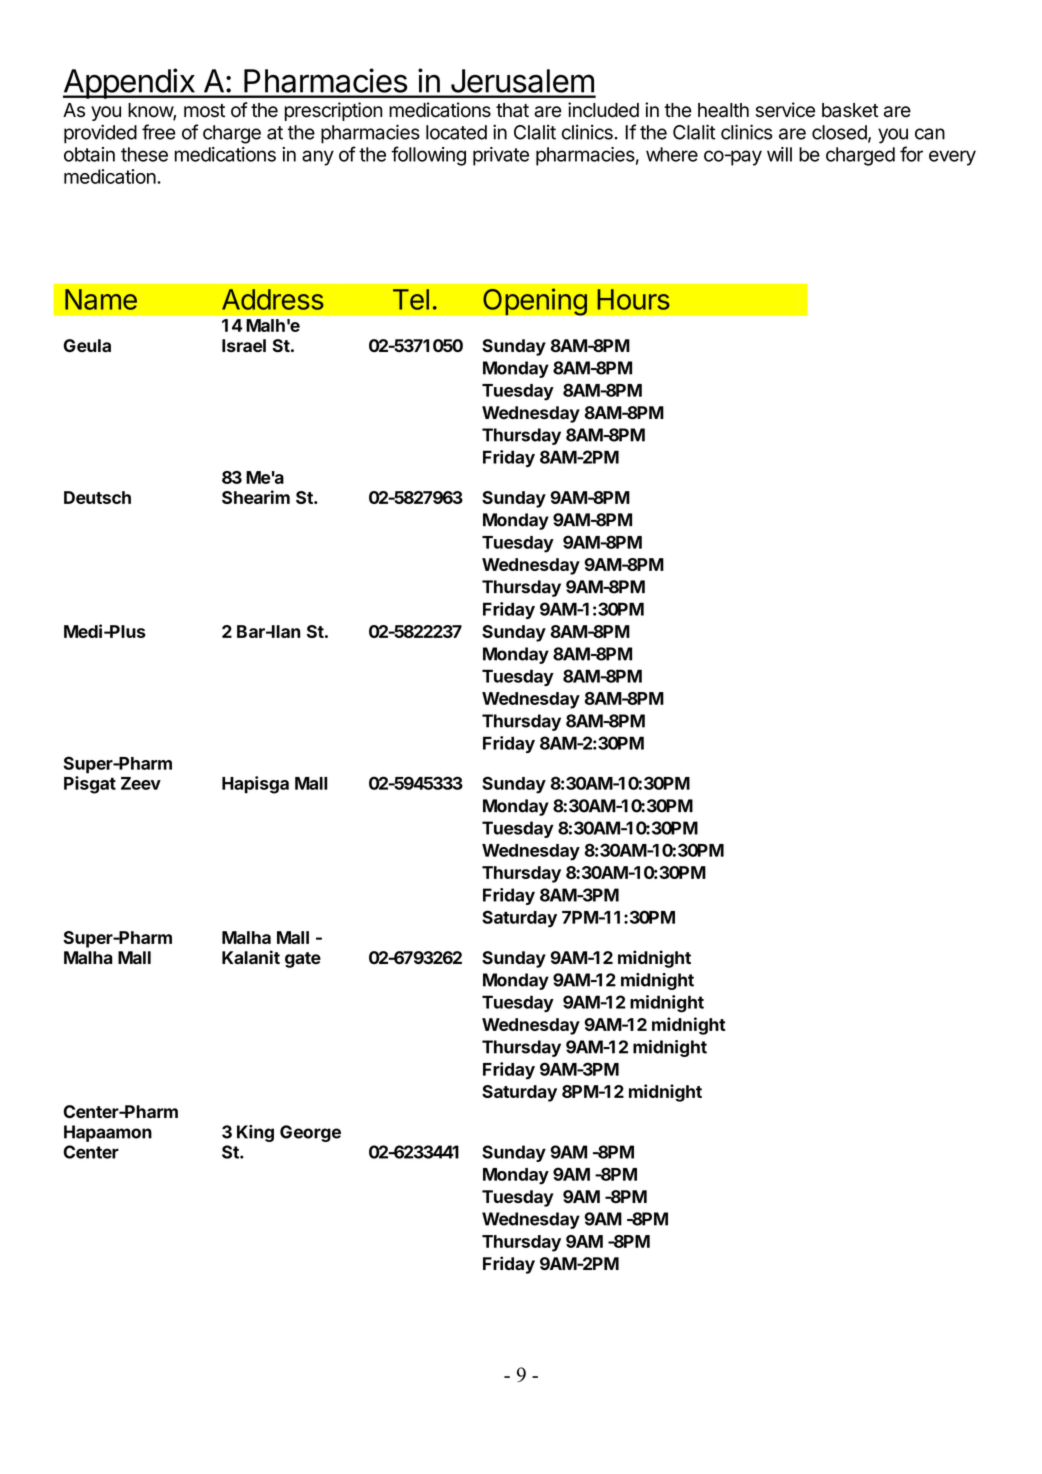 The width and height of the screenshot is (1042, 1474). I want to click on King, so click(255, 1133).
